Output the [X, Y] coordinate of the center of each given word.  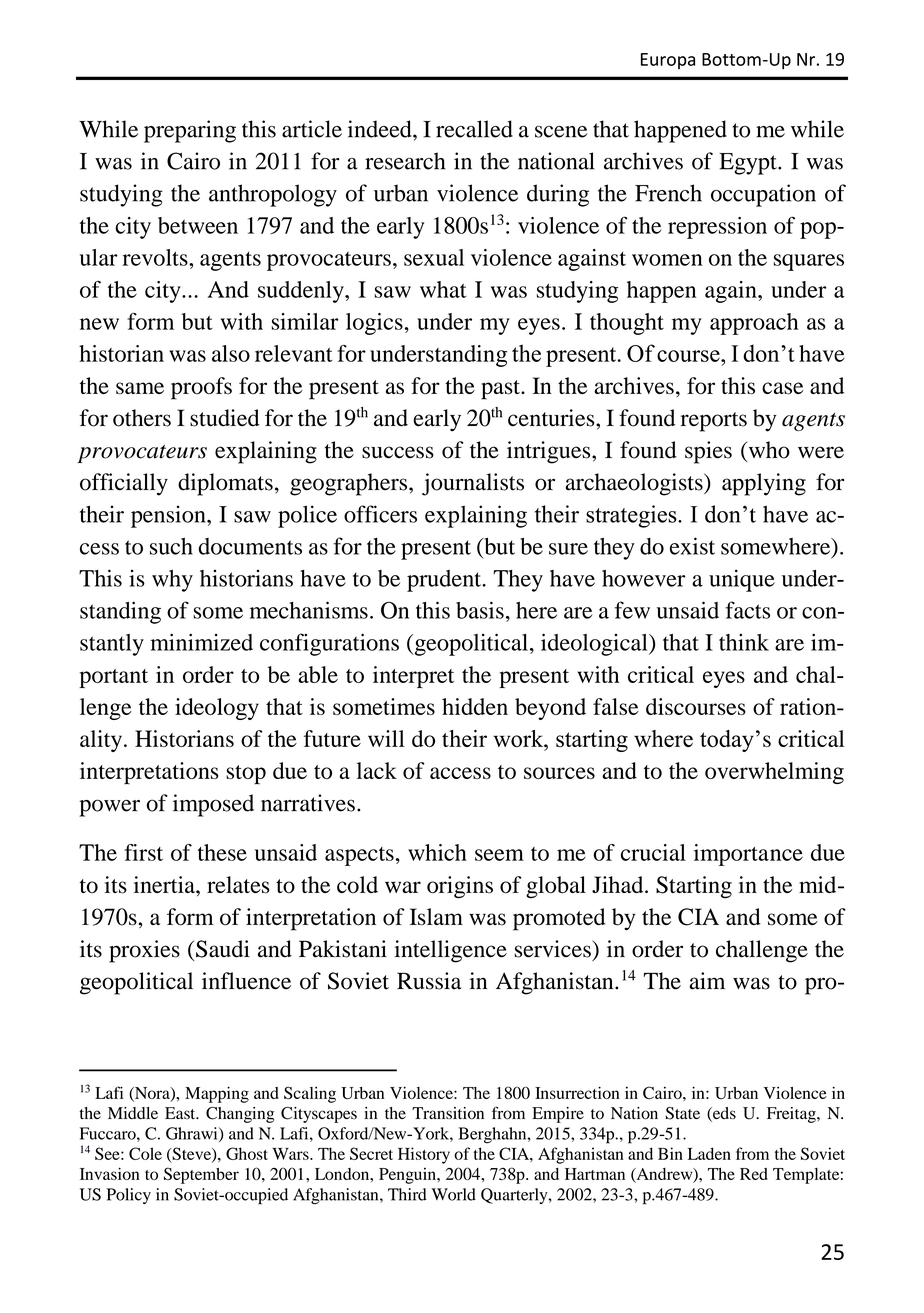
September [201, 1175]
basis [480, 610]
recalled [474, 129]
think [744, 642]
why [172, 581]
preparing [190, 131]
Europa [668, 61]
